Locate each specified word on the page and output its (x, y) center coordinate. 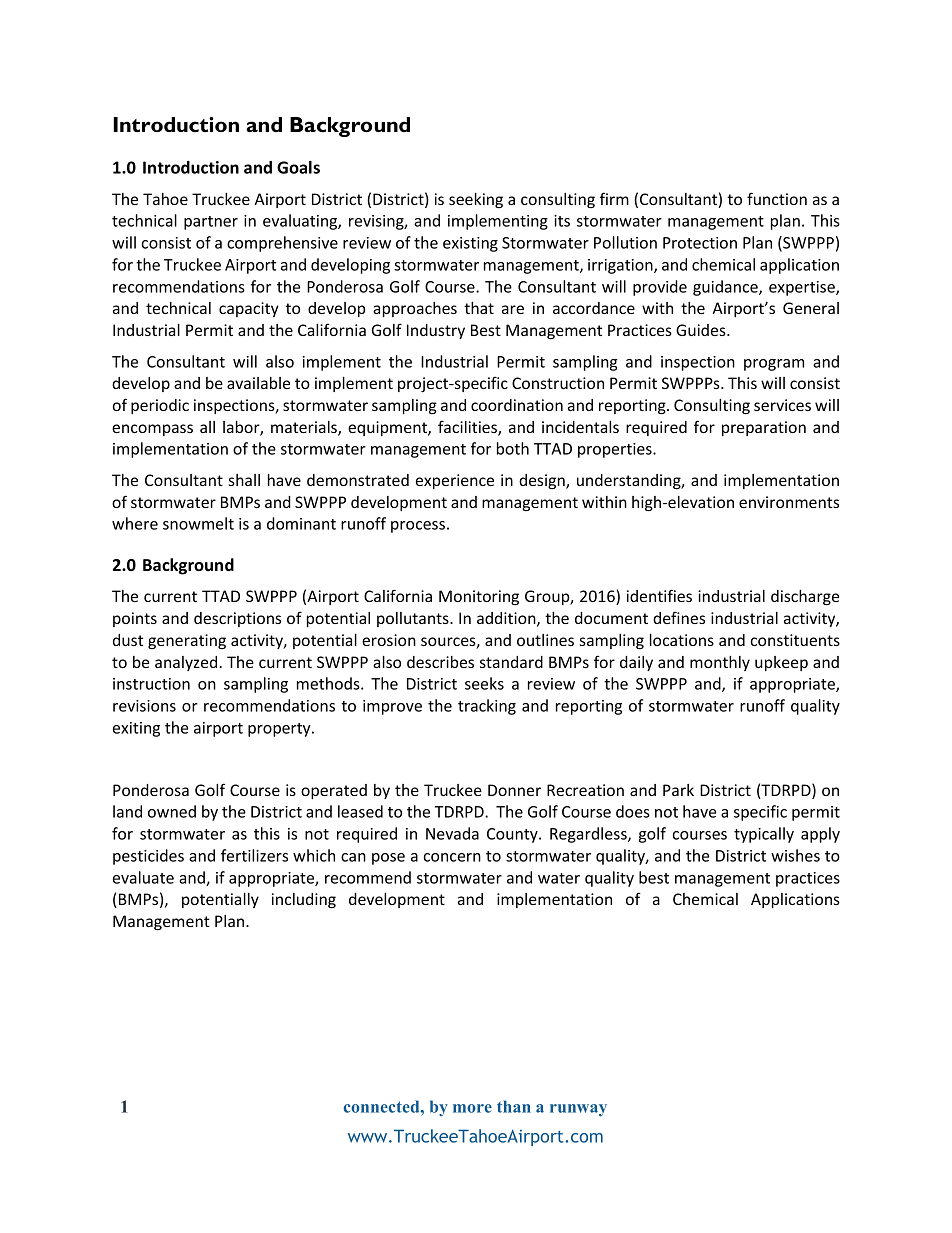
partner (211, 223)
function (777, 198)
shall (244, 480)
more (472, 1108)
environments (789, 502)
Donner (514, 790)
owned (172, 811)
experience (455, 481)
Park (678, 790)
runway (578, 1110)
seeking (476, 200)
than (514, 1106)
